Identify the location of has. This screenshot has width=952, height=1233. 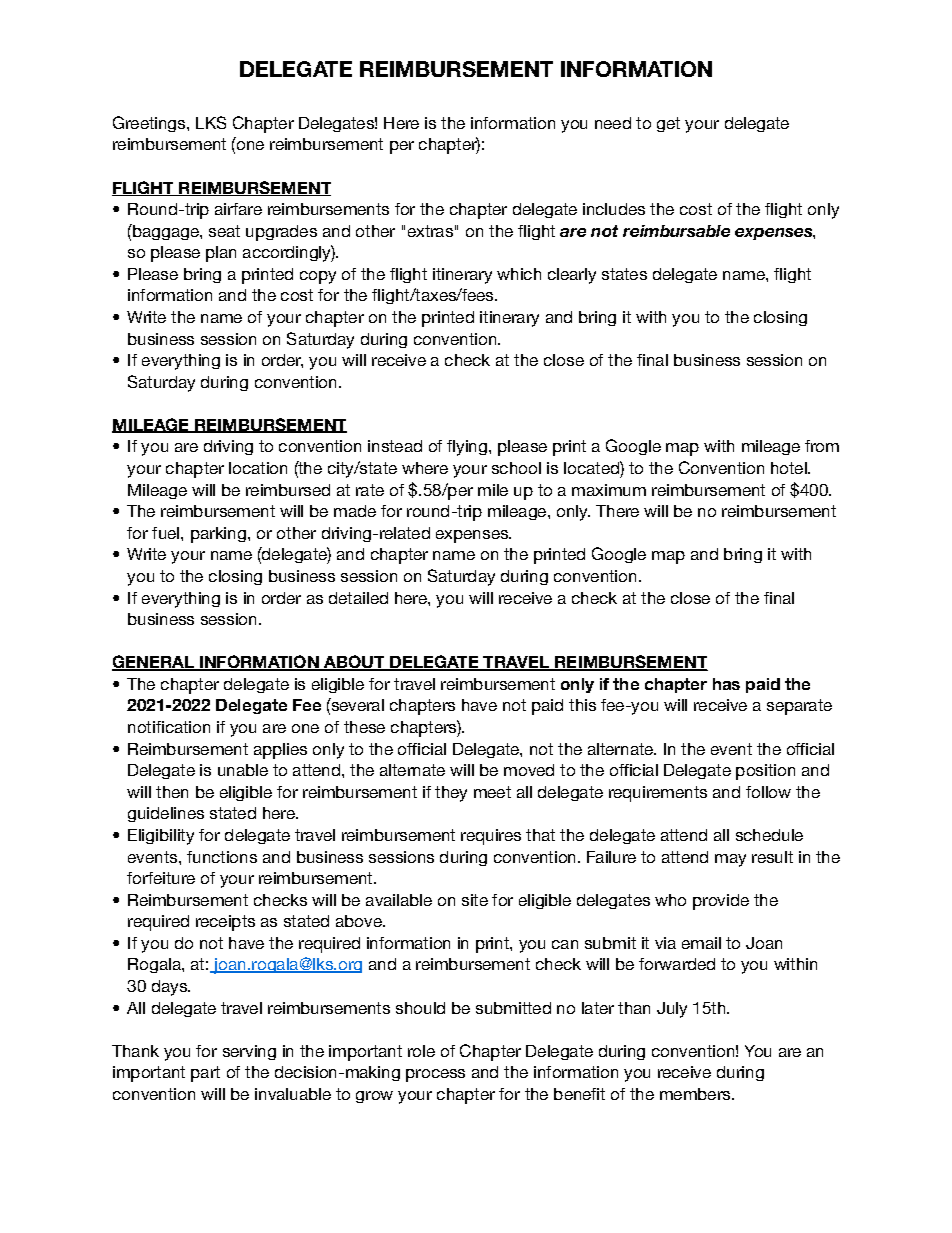
(726, 684).
